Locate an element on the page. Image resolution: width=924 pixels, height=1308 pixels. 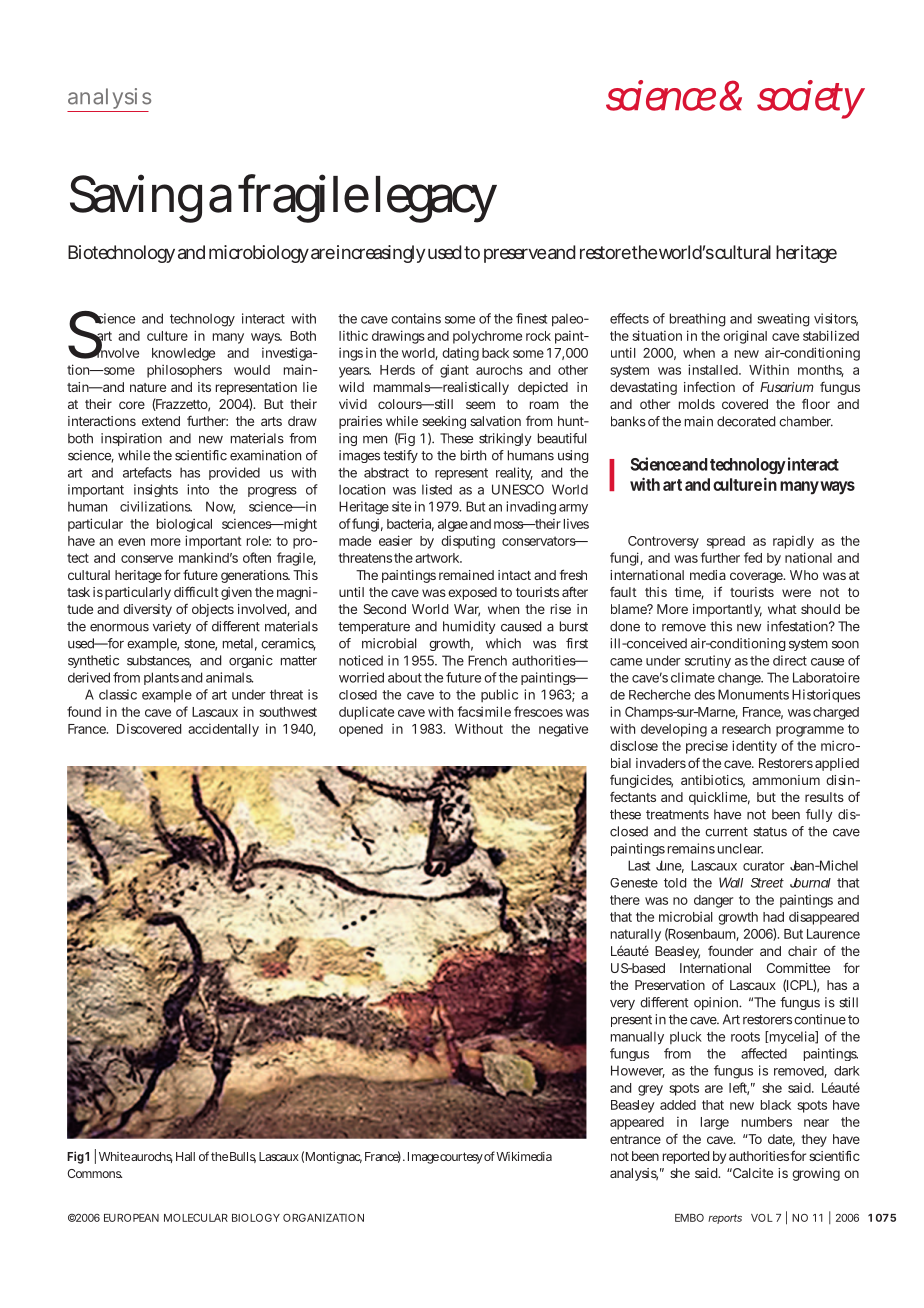
Hall is located at coordinates (185, 1156).
